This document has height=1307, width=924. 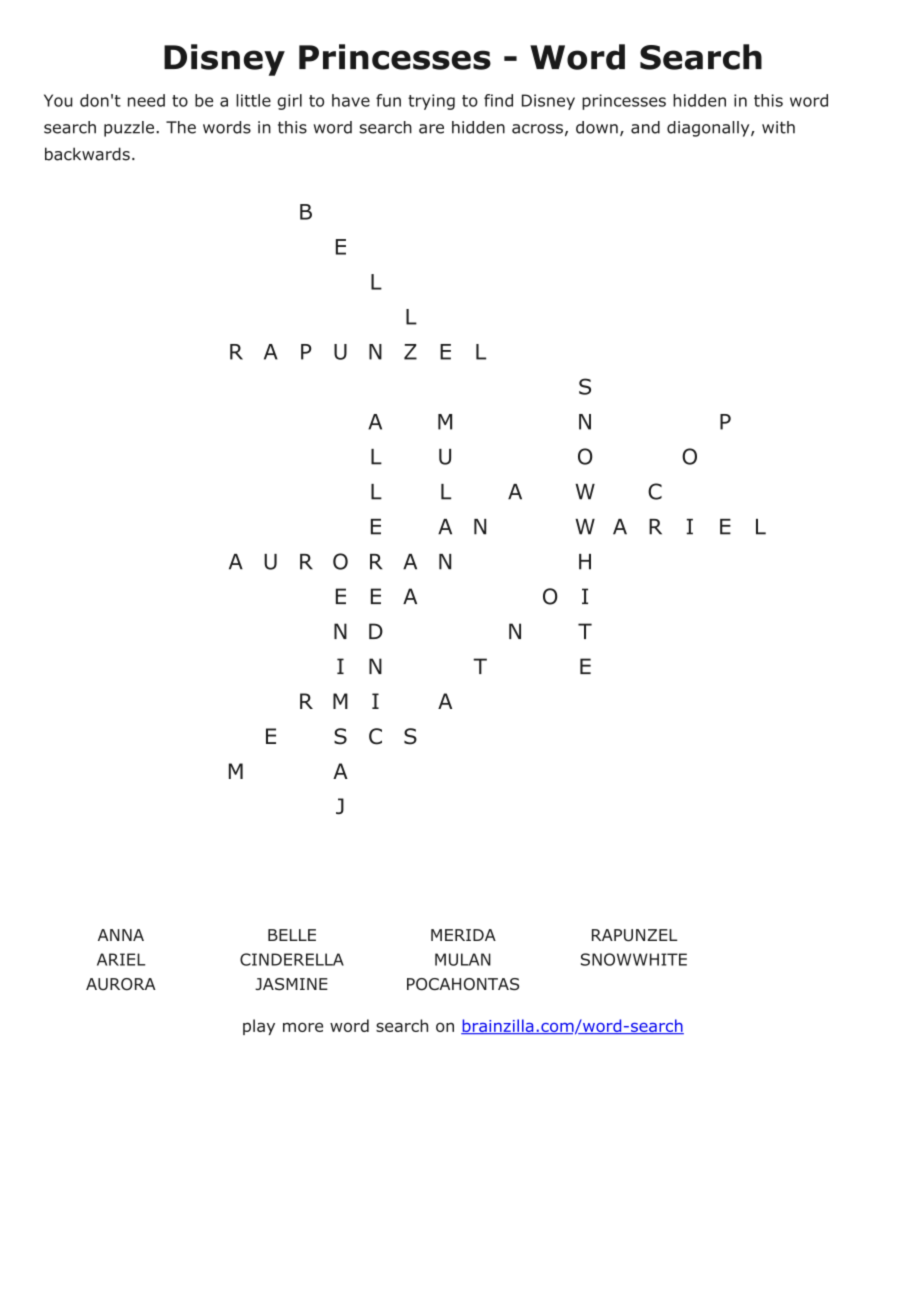 What do you see at coordinates (635, 935) in the document?
I see `RAPUNZEL` at bounding box center [635, 935].
